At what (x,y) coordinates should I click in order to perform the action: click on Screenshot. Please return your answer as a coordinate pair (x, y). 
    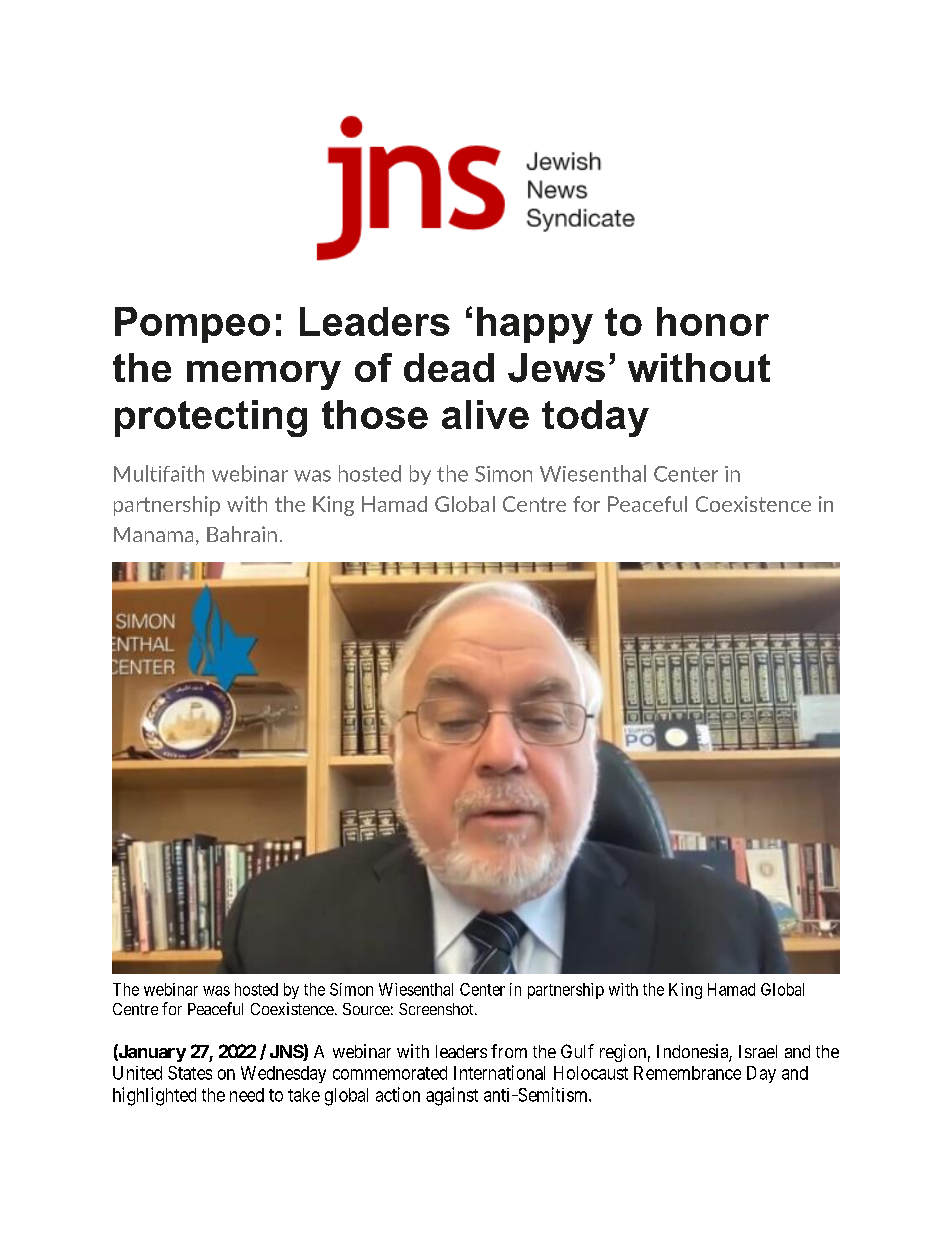
    Looking at the image, I should click on (437, 1009).
